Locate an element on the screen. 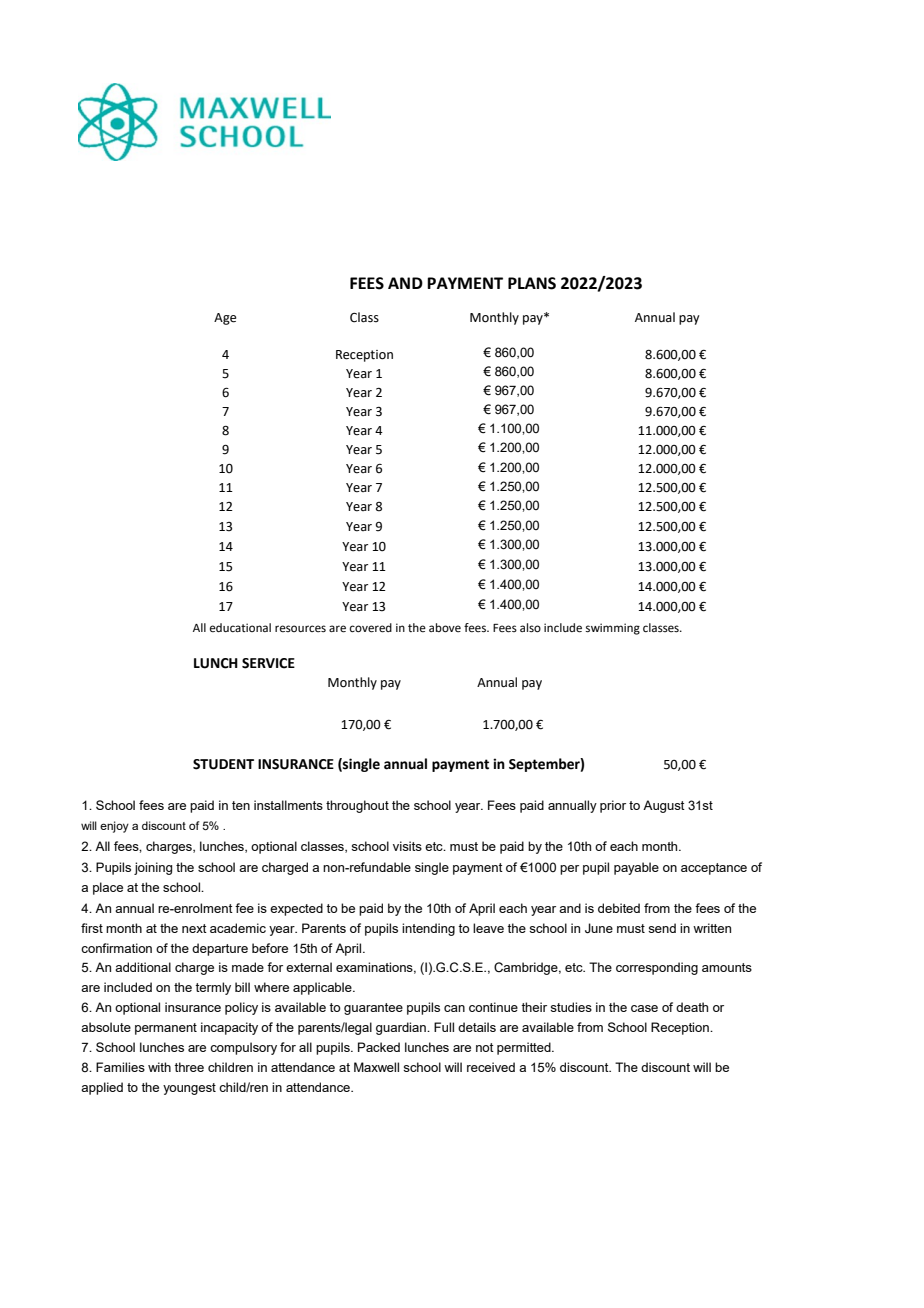 The width and height of the screenshot is (924, 1308). also is located at coordinates (530, 628).
